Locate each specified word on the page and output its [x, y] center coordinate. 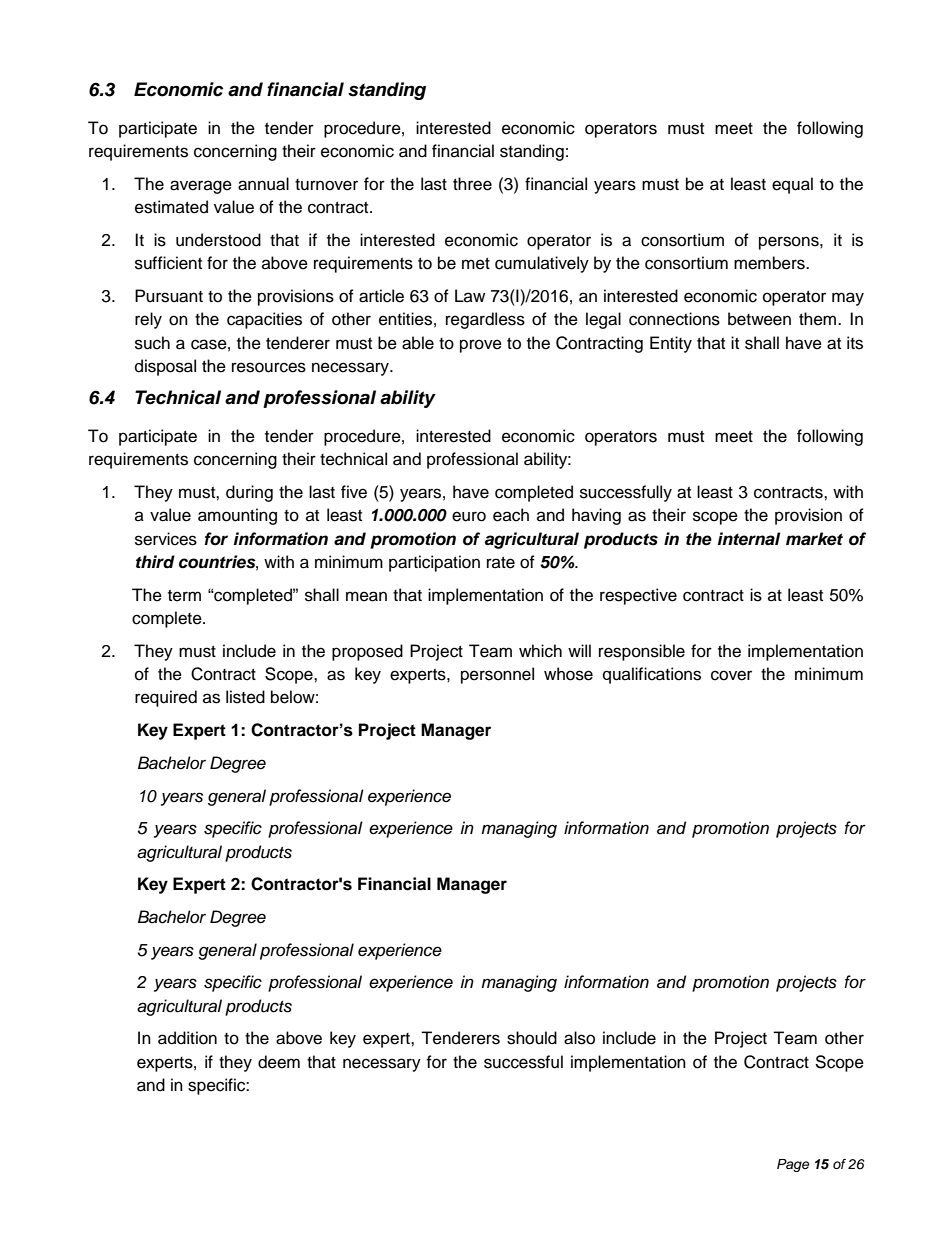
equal [792, 185]
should [532, 1038]
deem [279, 1062]
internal [749, 539]
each [511, 515]
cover [731, 675]
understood [218, 240]
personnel [497, 675]
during [249, 493]
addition [187, 1038]
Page [793, 1165]
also [579, 1038]
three [472, 184]
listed [245, 697]
